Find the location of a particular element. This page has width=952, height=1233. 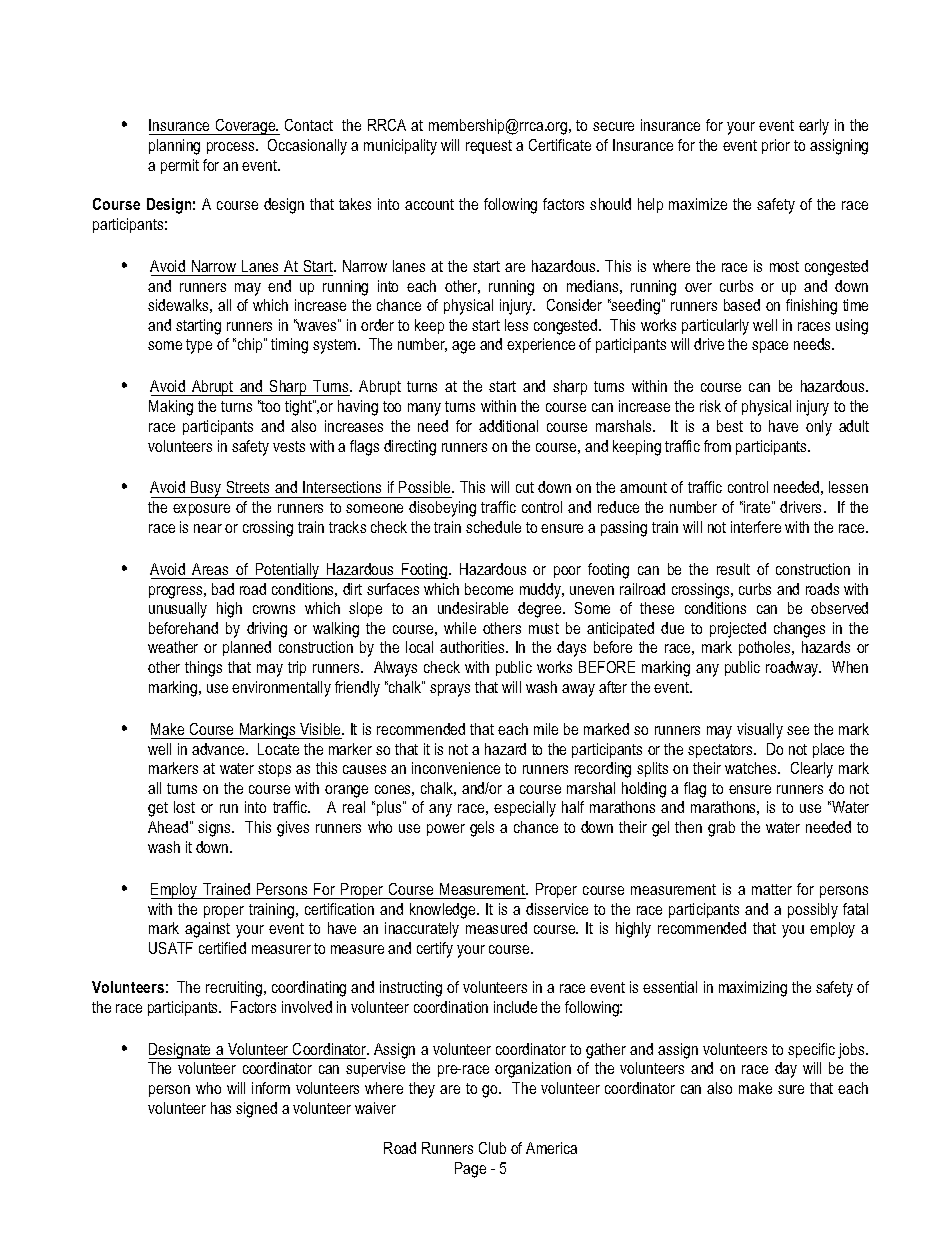

additional is located at coordinates (508, 426).
